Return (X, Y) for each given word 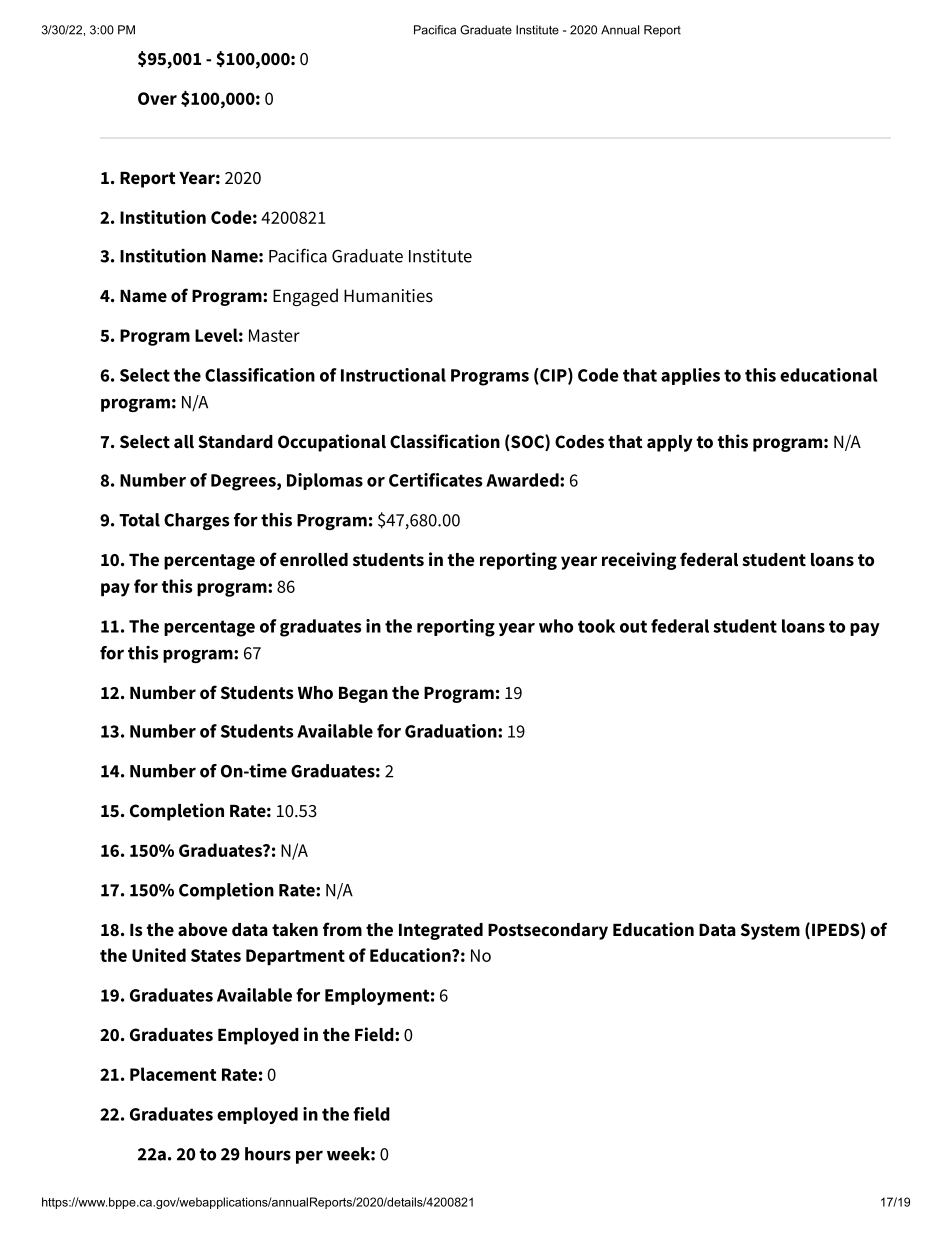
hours (268, 1154)
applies (690, 376)
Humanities (388, 296)
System (770, 931)
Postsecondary (548, 931)
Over (157, 98)
